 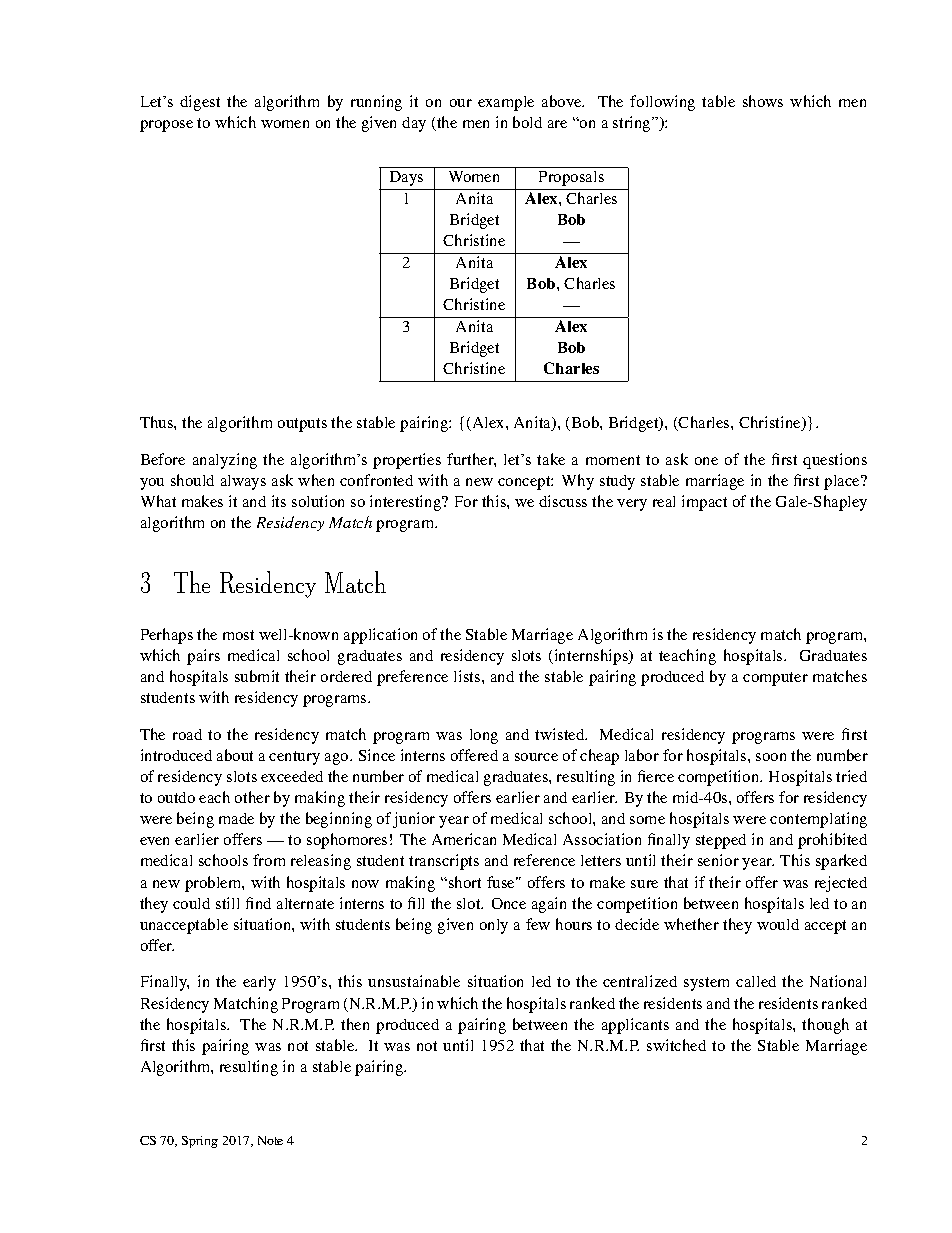 What do you see at coordinates (775, 679) in the screenshot?
I see `computer` at bounding box center [775, 679].
